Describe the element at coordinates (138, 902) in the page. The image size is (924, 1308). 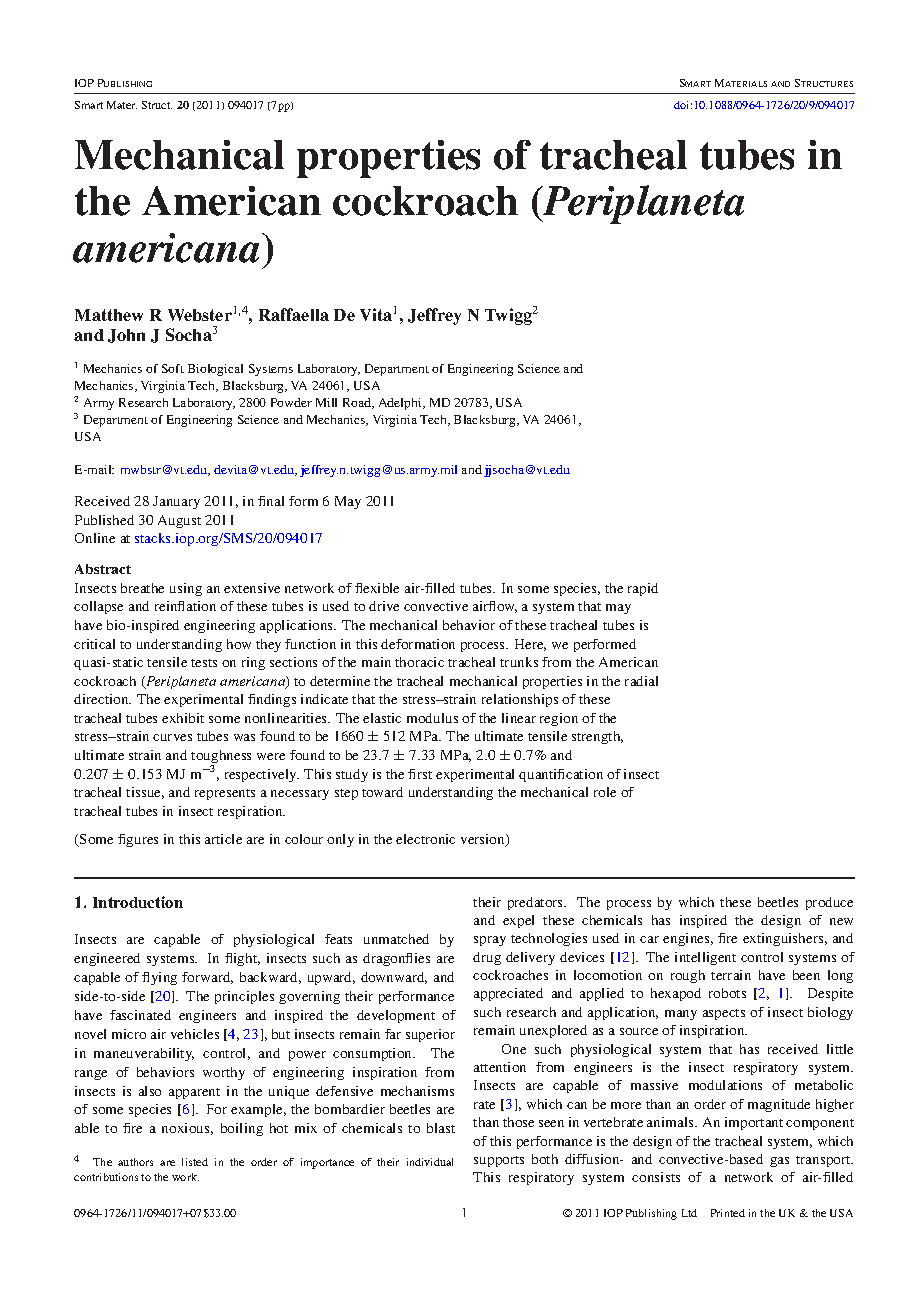
I see `Introduction` at that location.
